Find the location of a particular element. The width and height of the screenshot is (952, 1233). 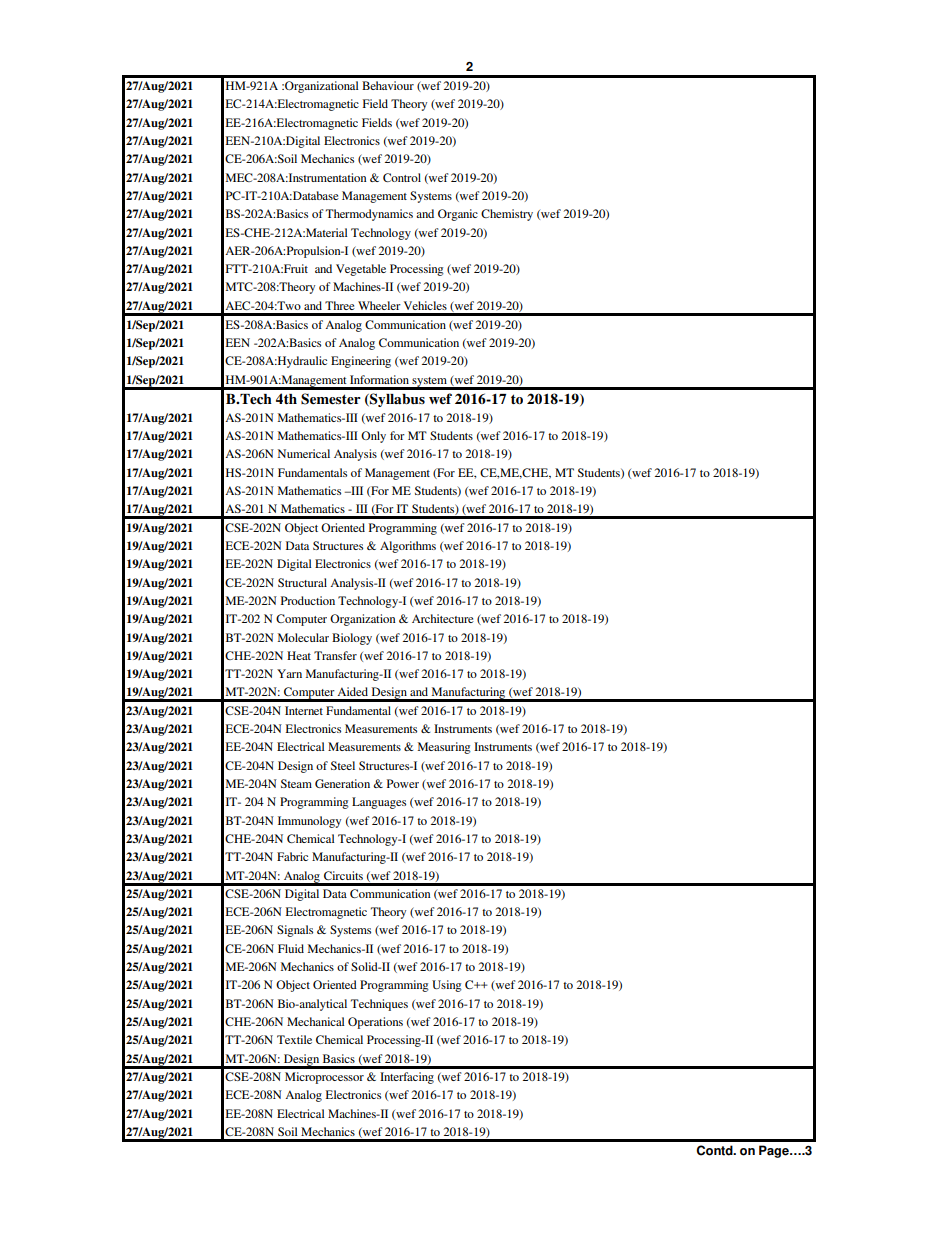

Syllabus is located at coordinates (396, 400).
